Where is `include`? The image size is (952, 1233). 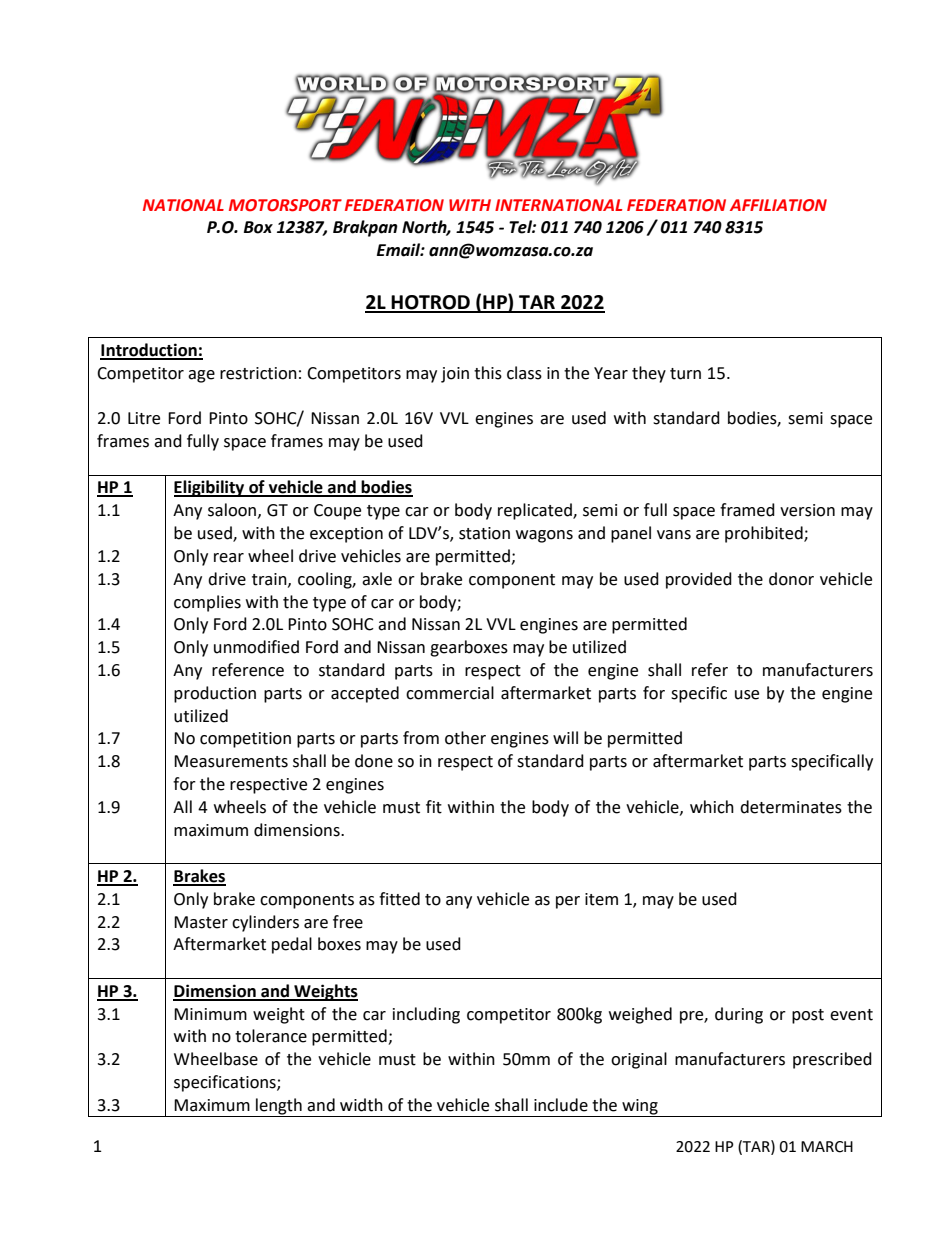
include is located at coordinates (561, 1105).
